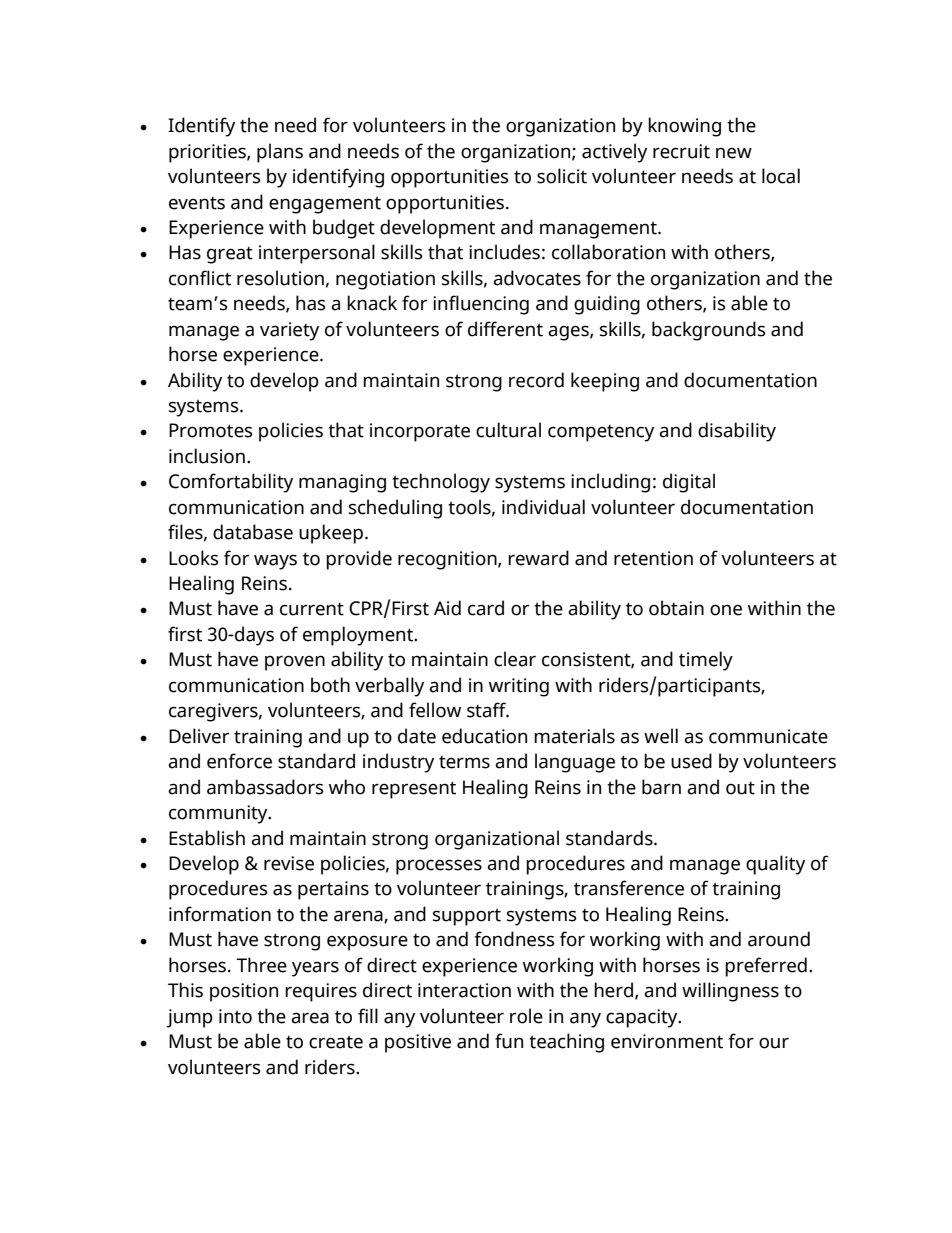 This document has height=1233, width=952. I want to click on education, so click(484, 736).
